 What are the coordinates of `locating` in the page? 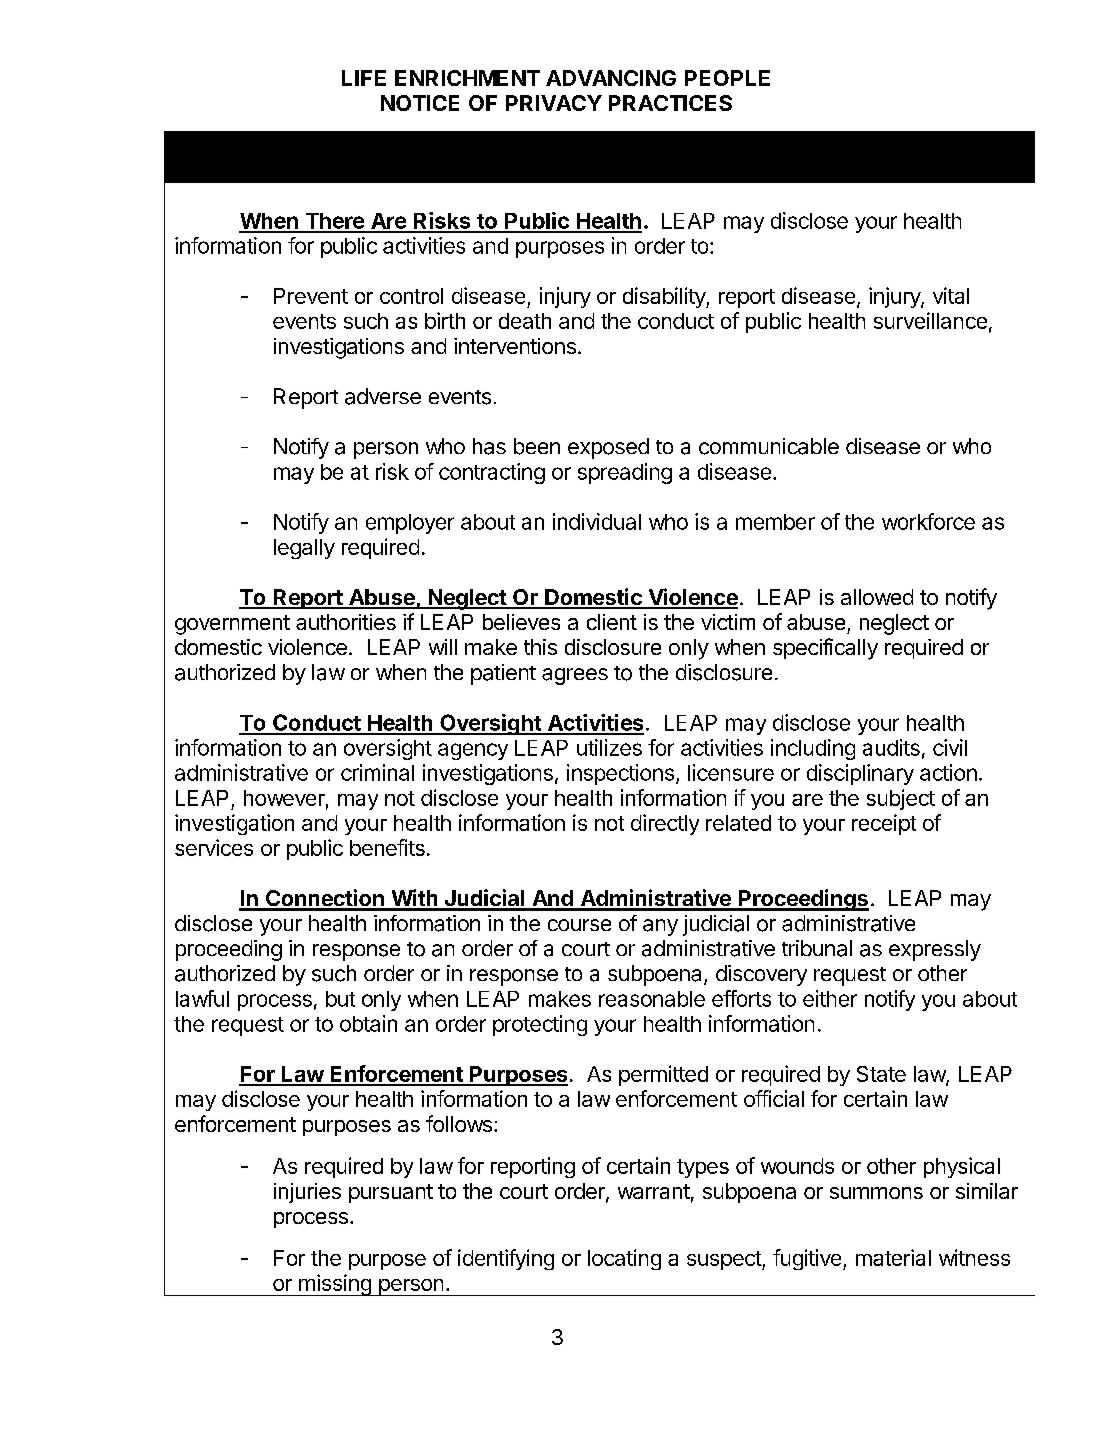 It's located at (624, 1259).
